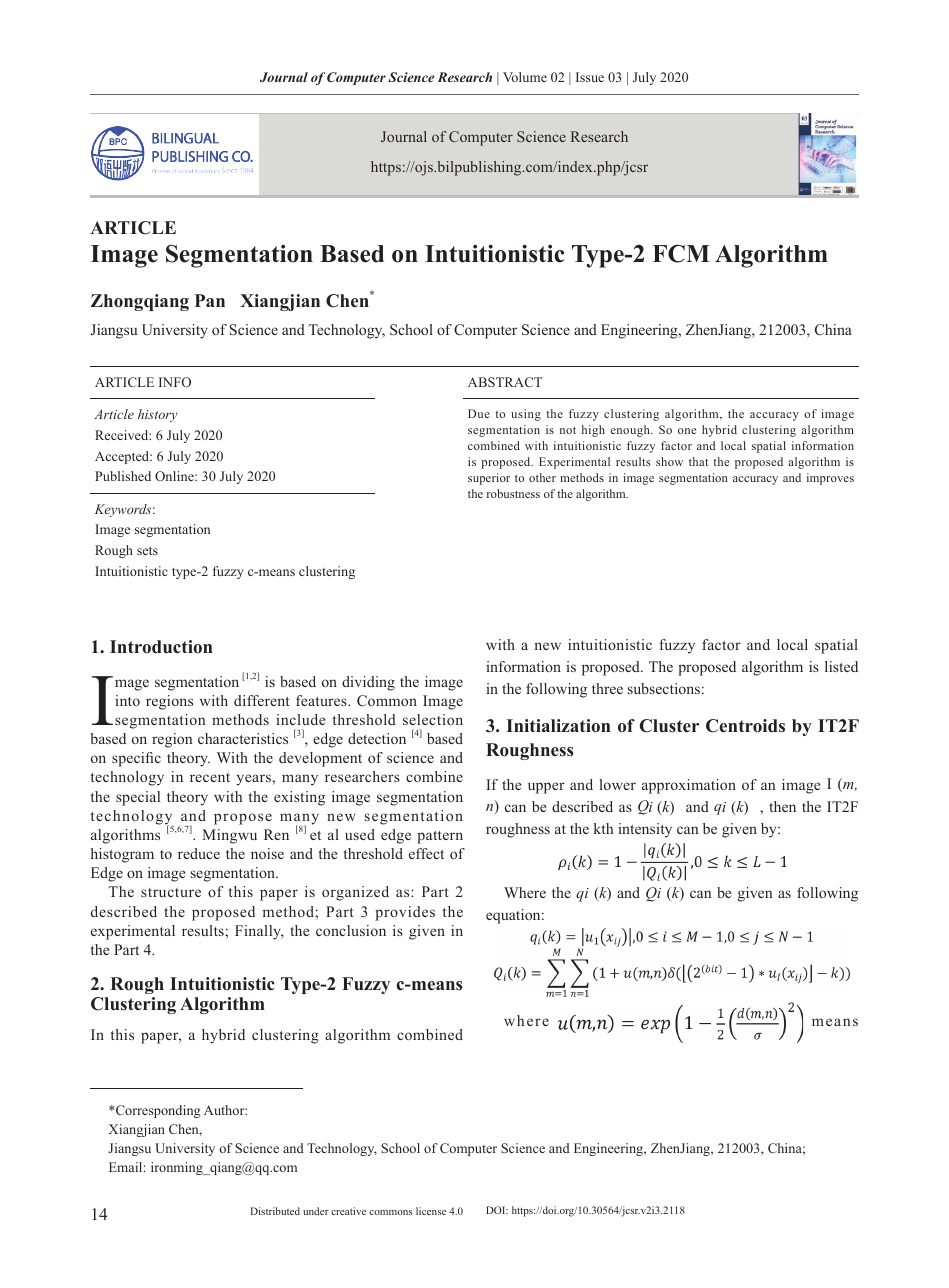  I want to click on listed, so click(841, 666).
